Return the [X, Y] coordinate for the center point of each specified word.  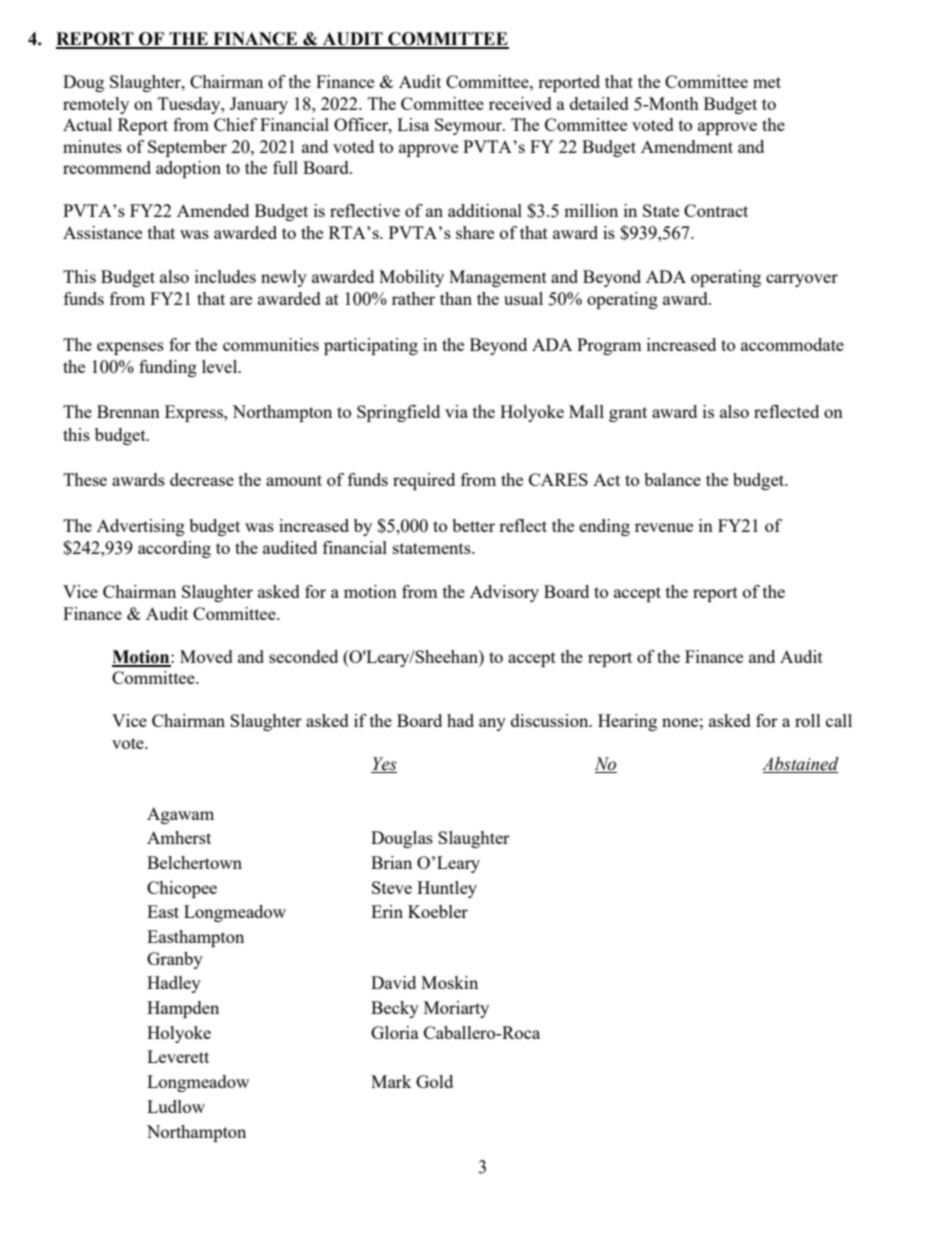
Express [195, 413]
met [767, 82]
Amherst [179, 837]
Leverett [178, 1056]
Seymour [469, 126]
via [456, 411]
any [492, 724]
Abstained [800, 765]
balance [672, 479]
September [187, 148]
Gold [434, 1081]
